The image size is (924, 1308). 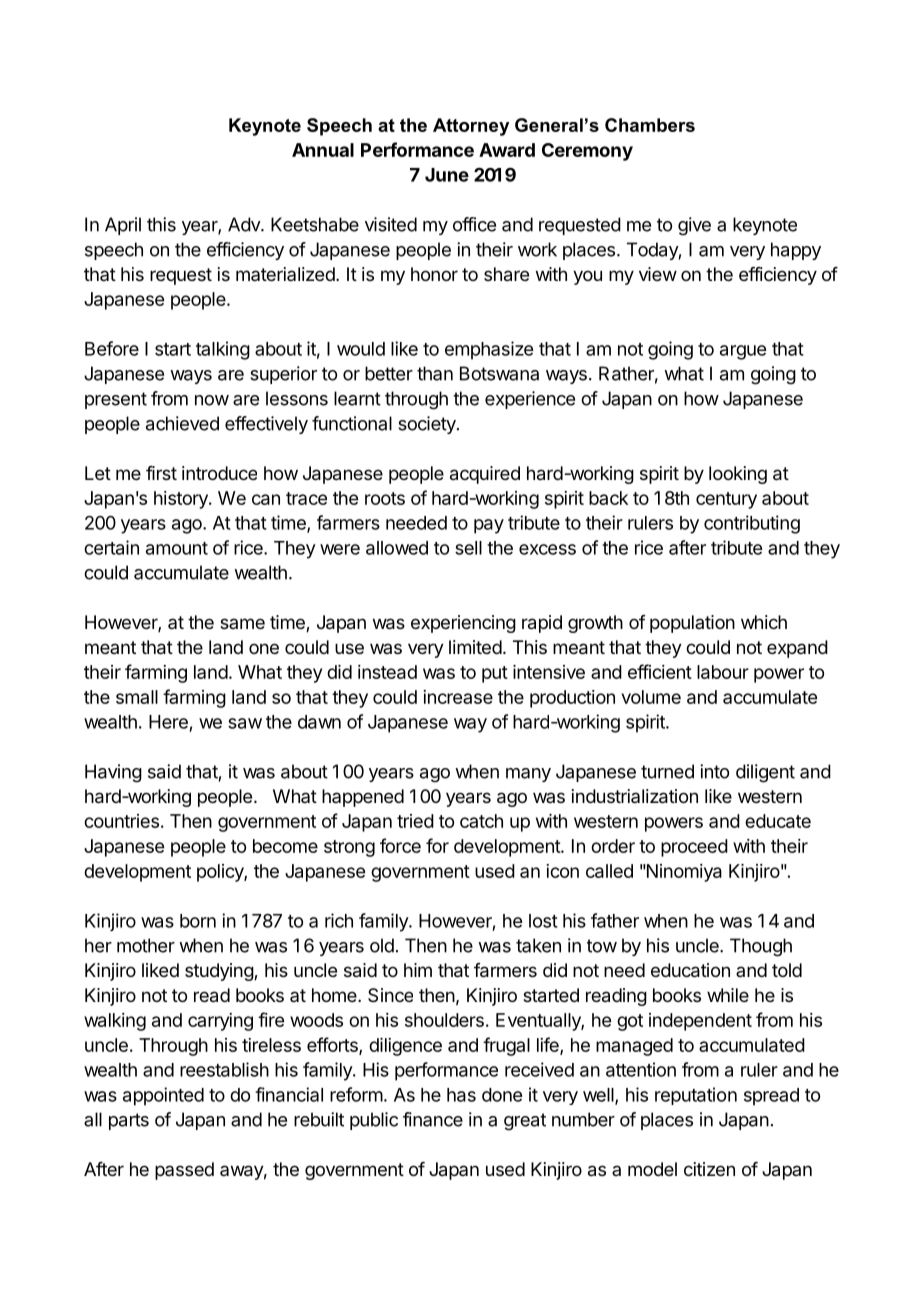 I want to click on passed, so click(x=184, y=1171).
